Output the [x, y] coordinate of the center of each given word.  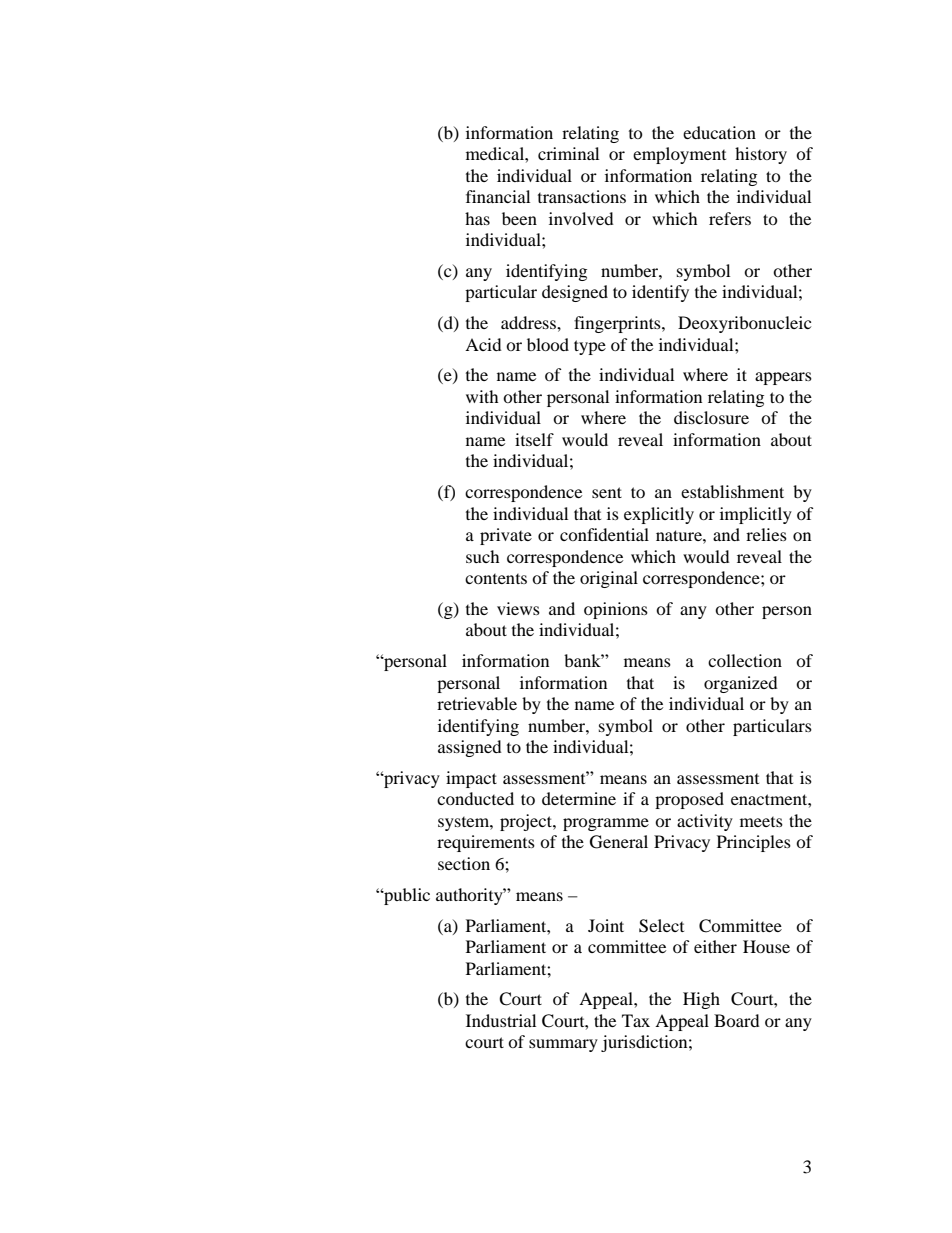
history [761, 155]
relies [766, 534]
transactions [582, 196]
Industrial [501, 1020]
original [609, 579]
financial [498, 196]
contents [496, 579]
